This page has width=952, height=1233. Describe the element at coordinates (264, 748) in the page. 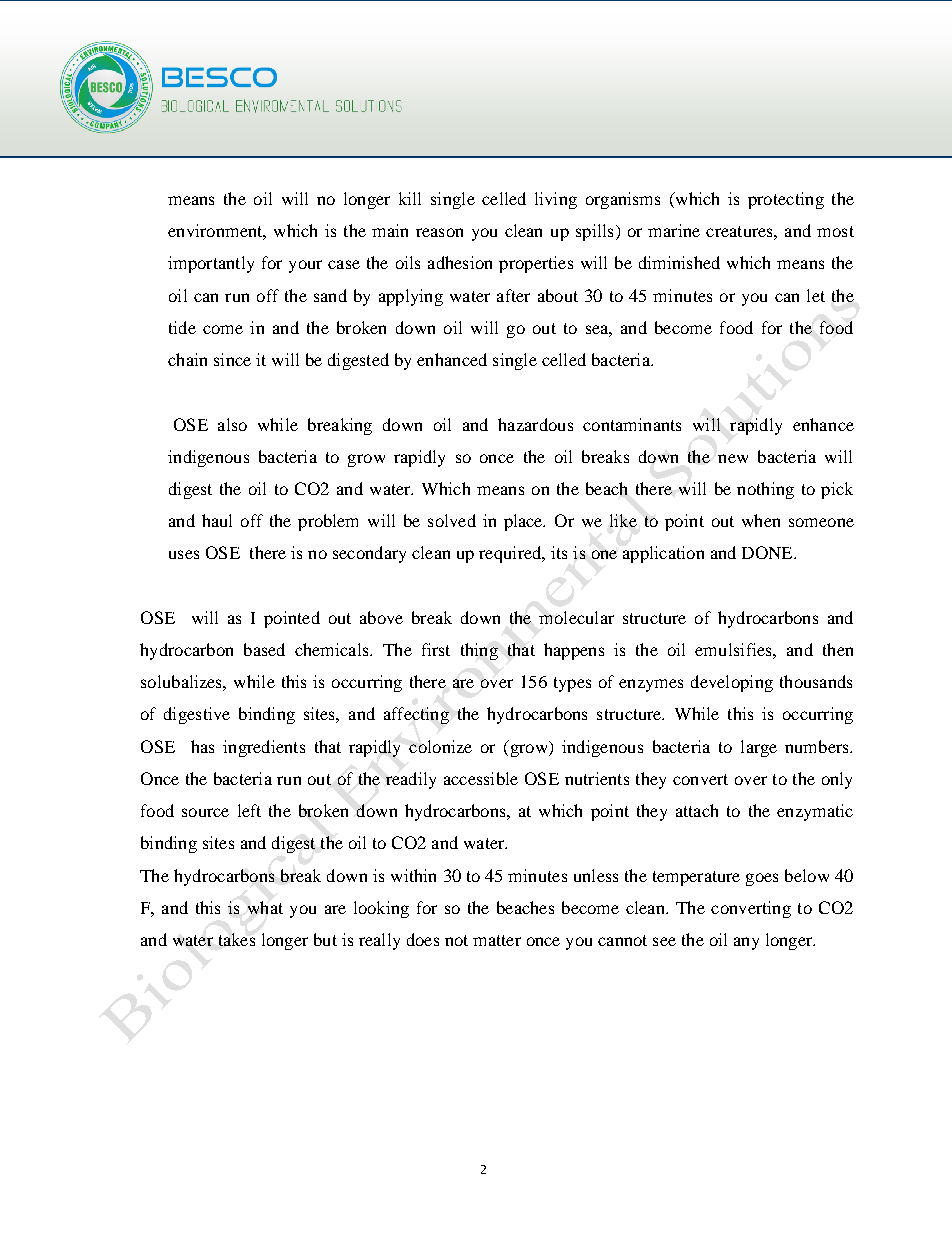

I see `ingredients` at that location.
